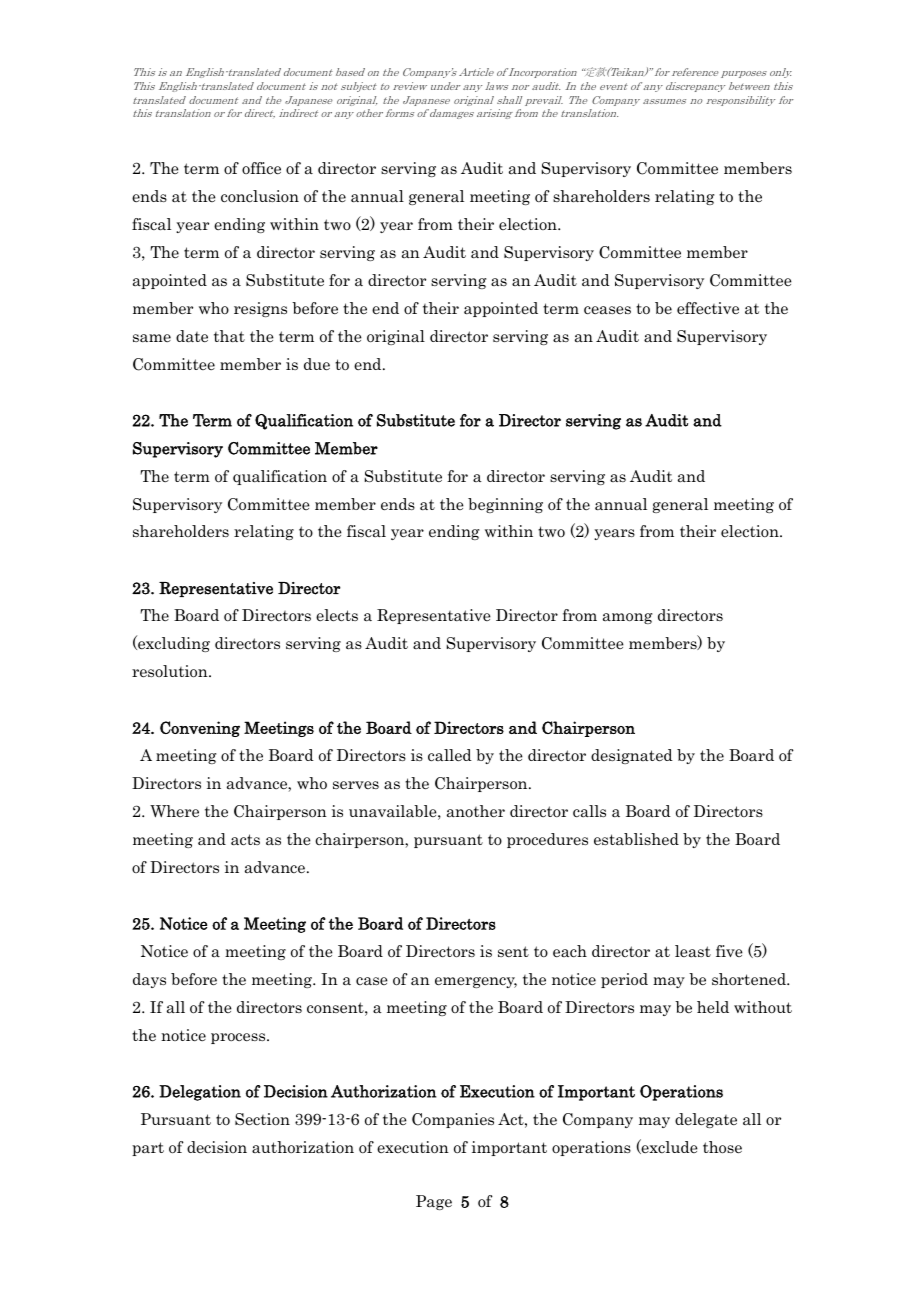  What do you see at coordinates (262, 1119) in the page?
I see `Section` at bounding box center [262, 1119].
